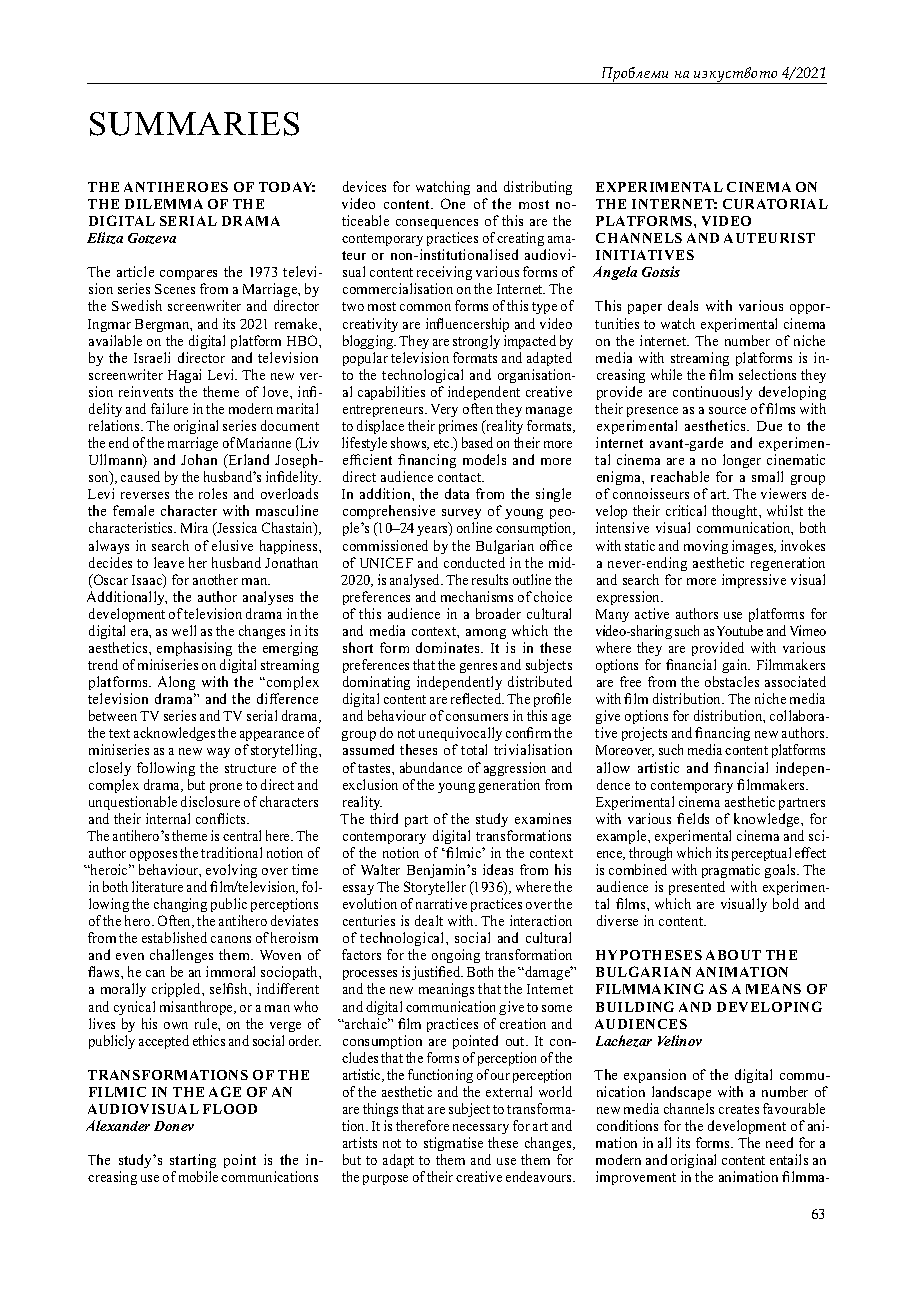 The height and width of the page is (1298, 924). I want to click on starting, so click(193, 1163).
